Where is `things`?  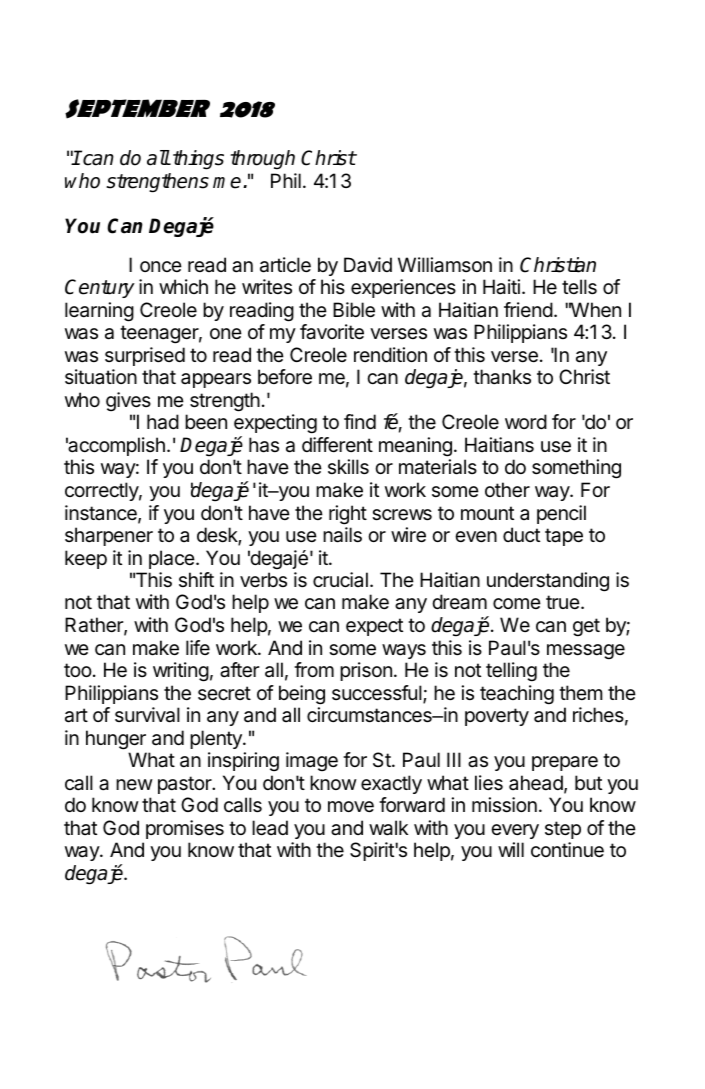 things is located at coordinates (198, 160).
